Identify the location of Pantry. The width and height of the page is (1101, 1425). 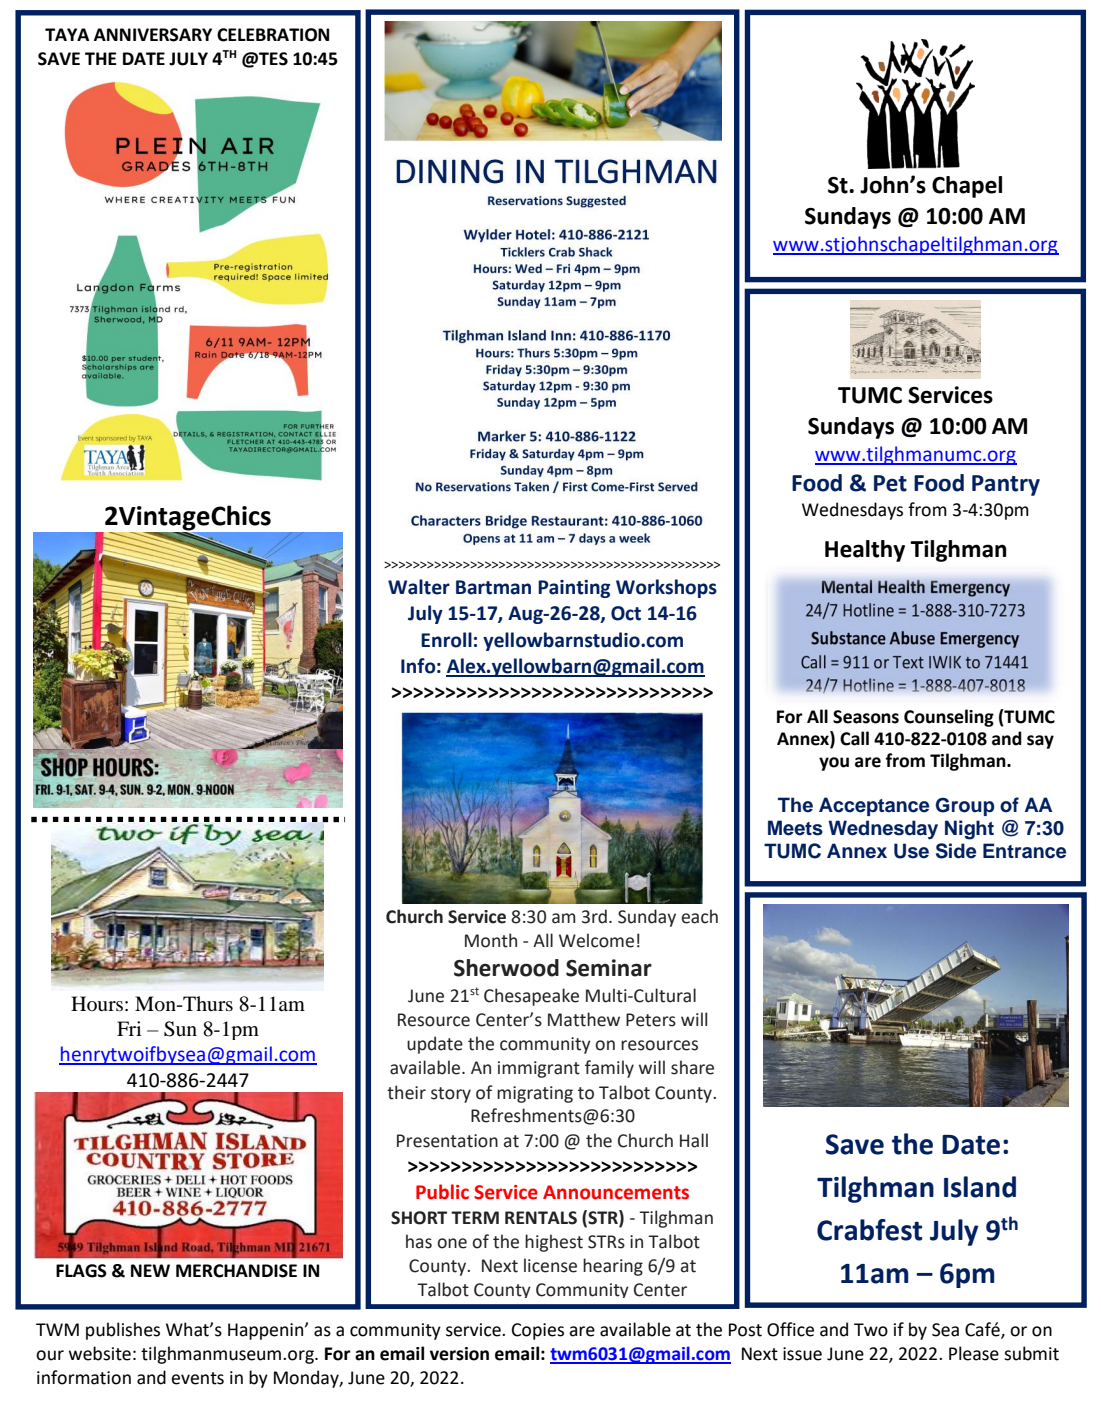
(1006, 485).
